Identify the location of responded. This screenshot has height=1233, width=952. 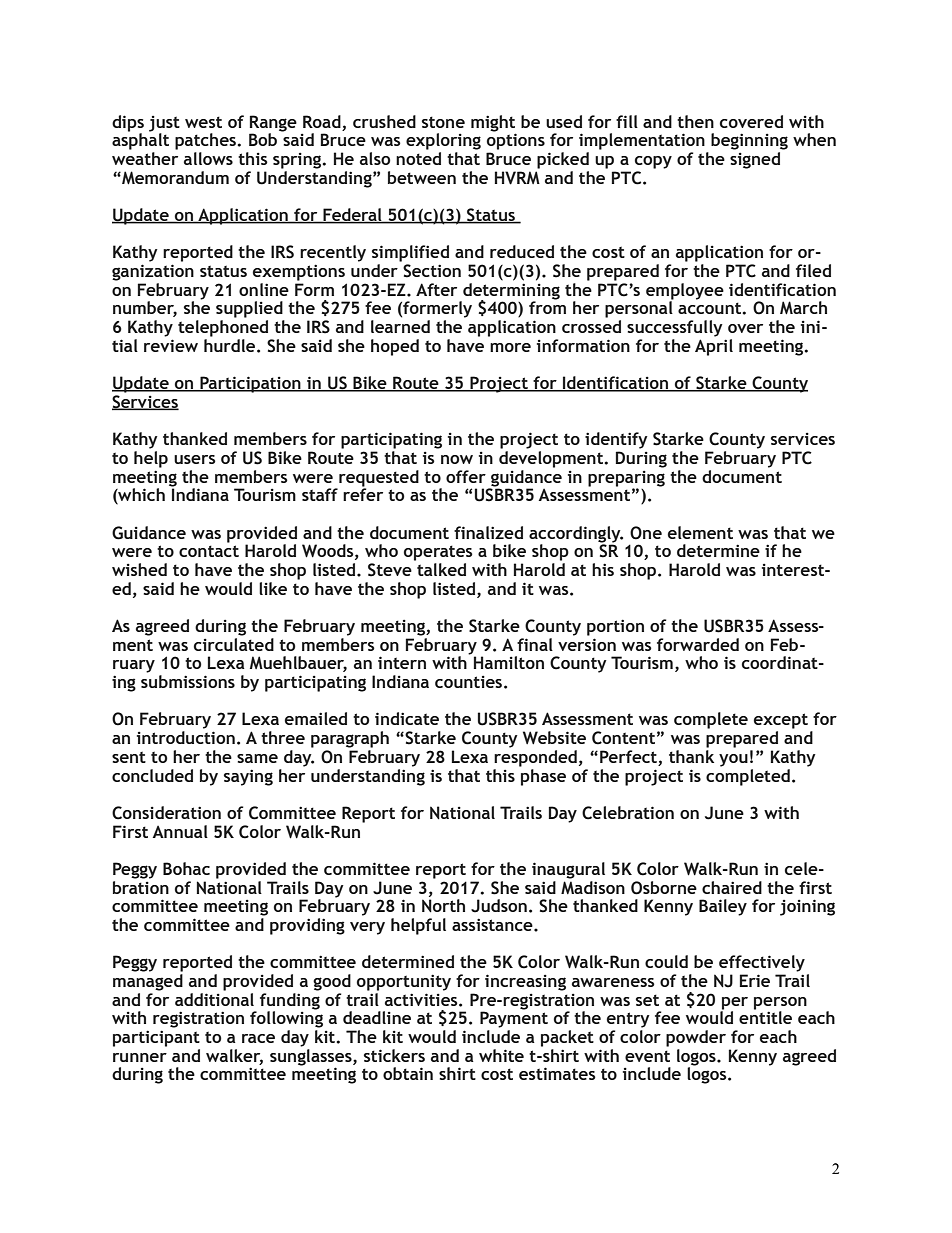
(535, 758).
